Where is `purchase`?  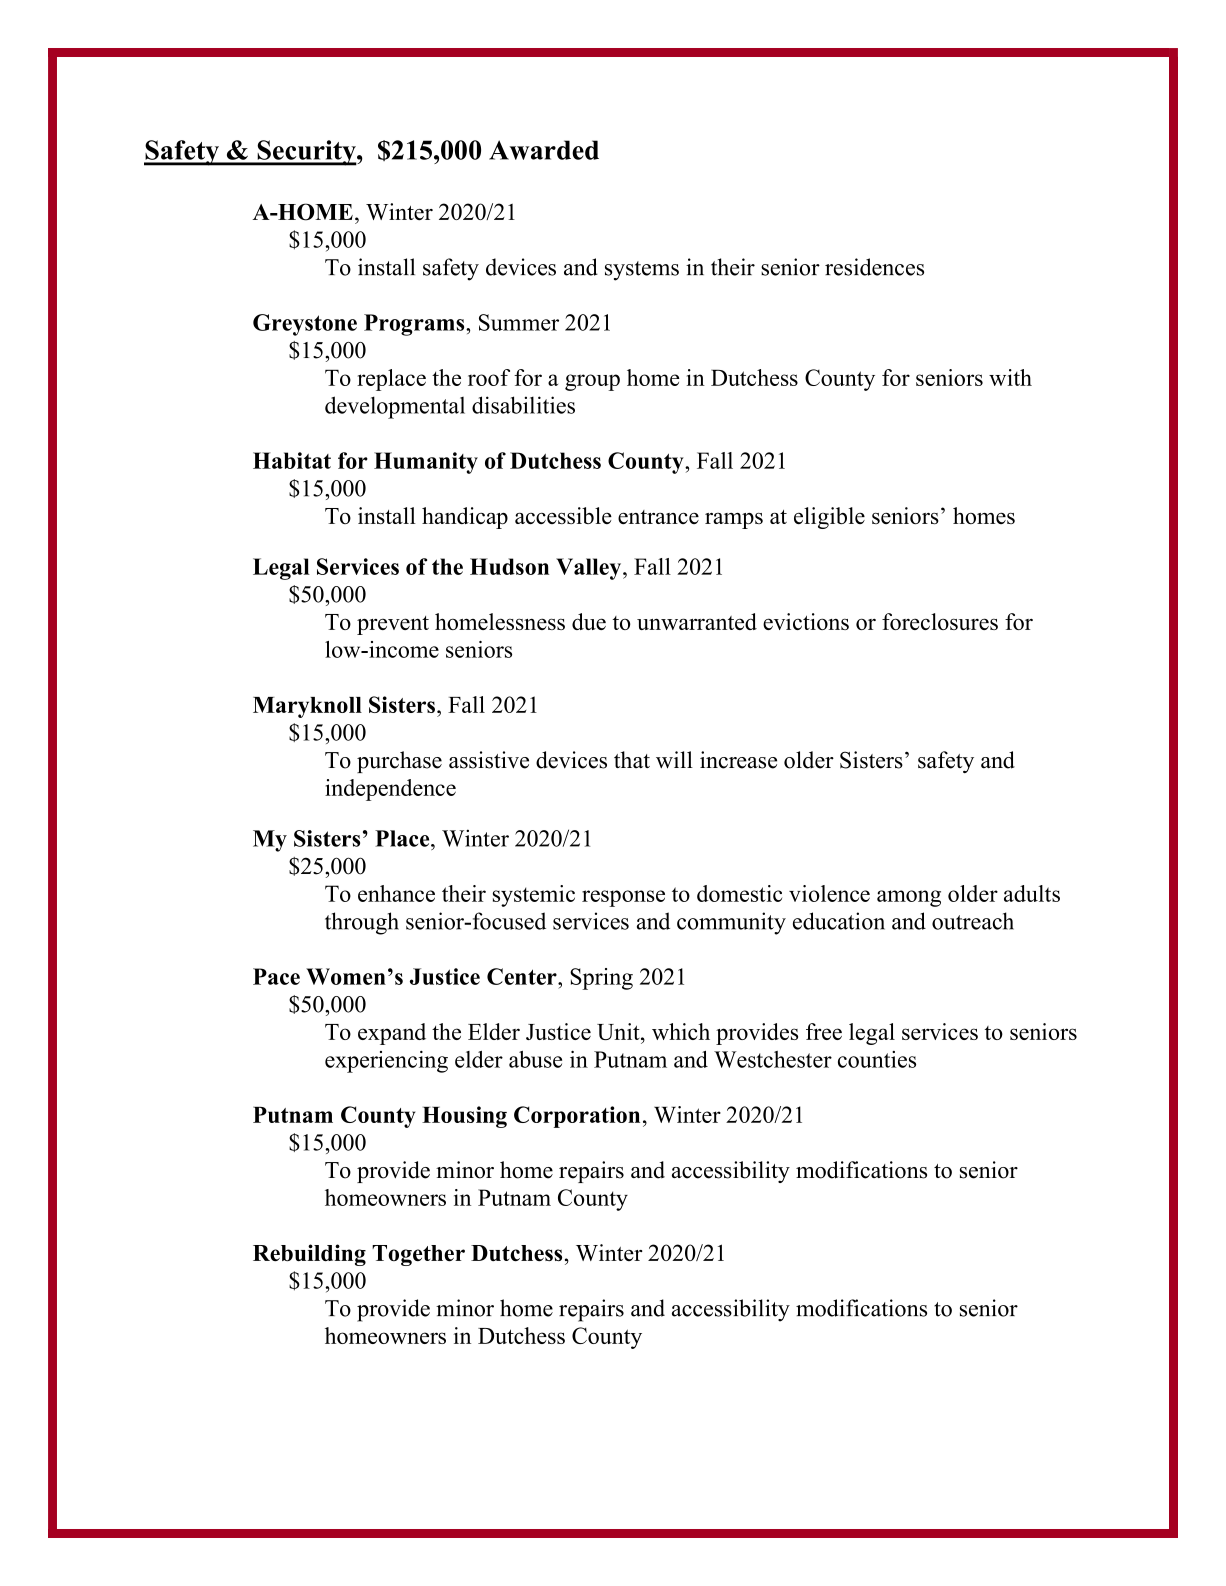 purchase is located at coordinates (399, 762).
